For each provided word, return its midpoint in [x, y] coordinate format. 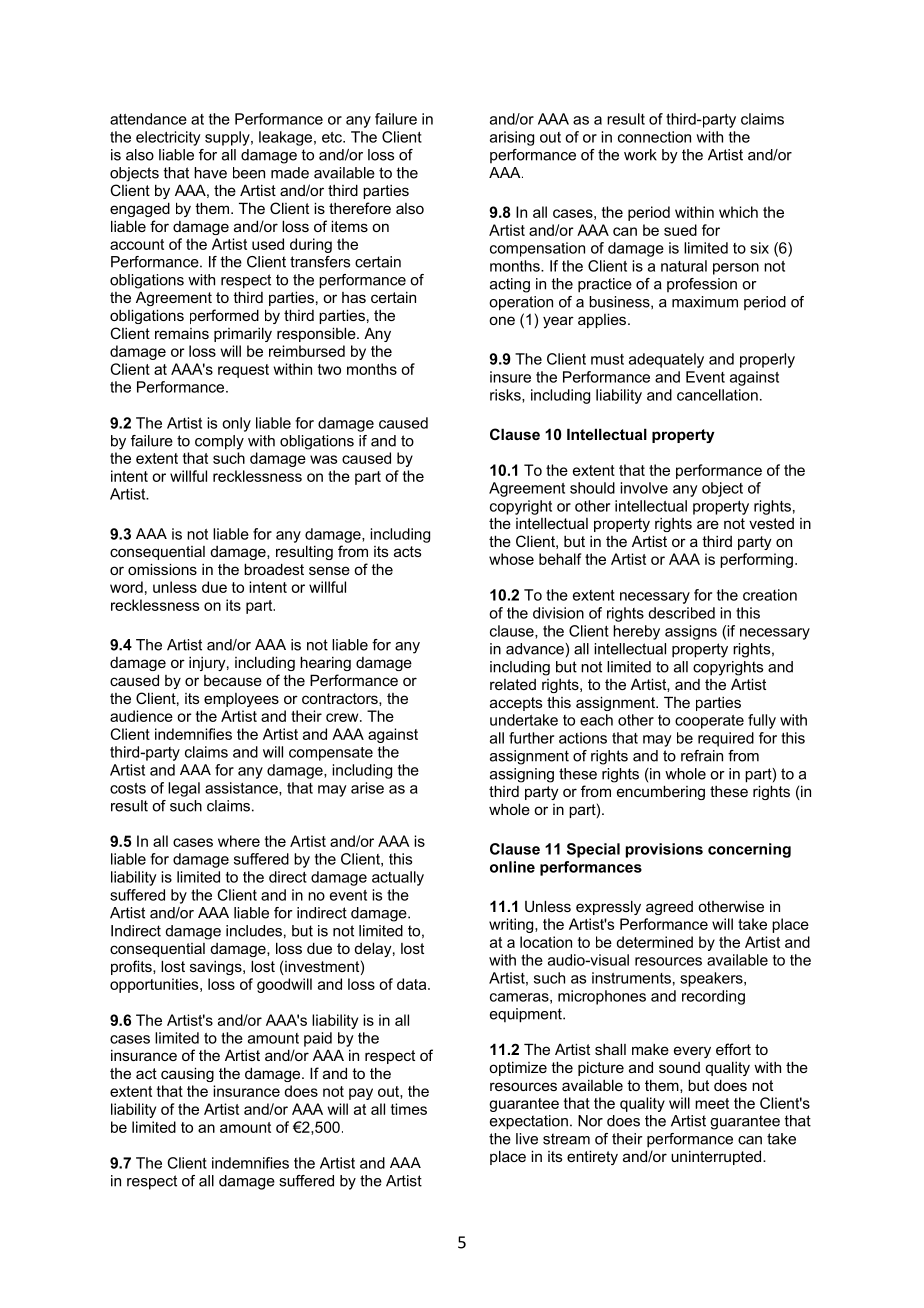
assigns [691, 632]
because [233, 680]
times [409, 1109]
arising [512, 138]
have [210, 173]
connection [654, 137]
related [513, 684]
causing [187, 1074]
